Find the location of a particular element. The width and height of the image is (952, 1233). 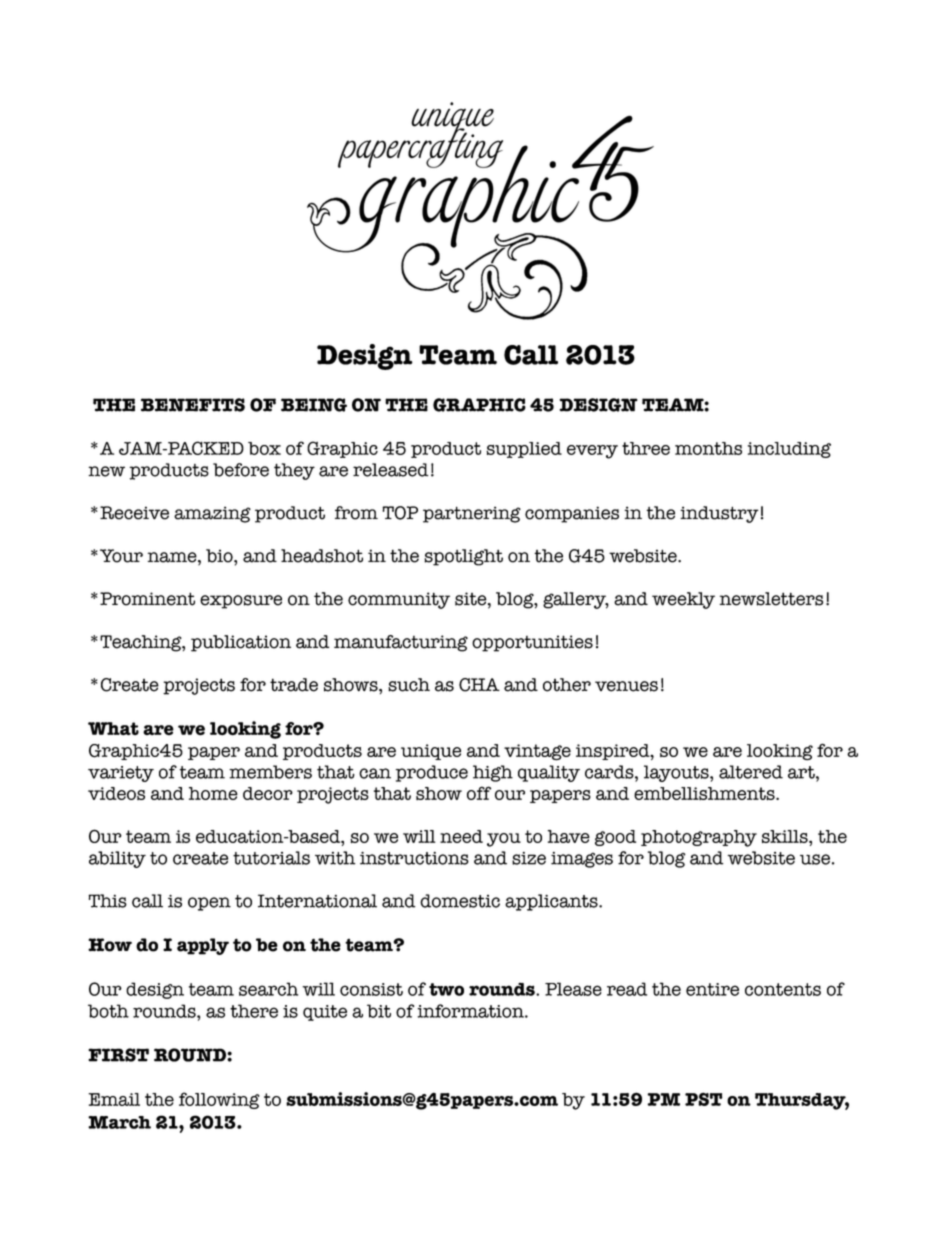

Prominent is located at coordinates (147, 599).
